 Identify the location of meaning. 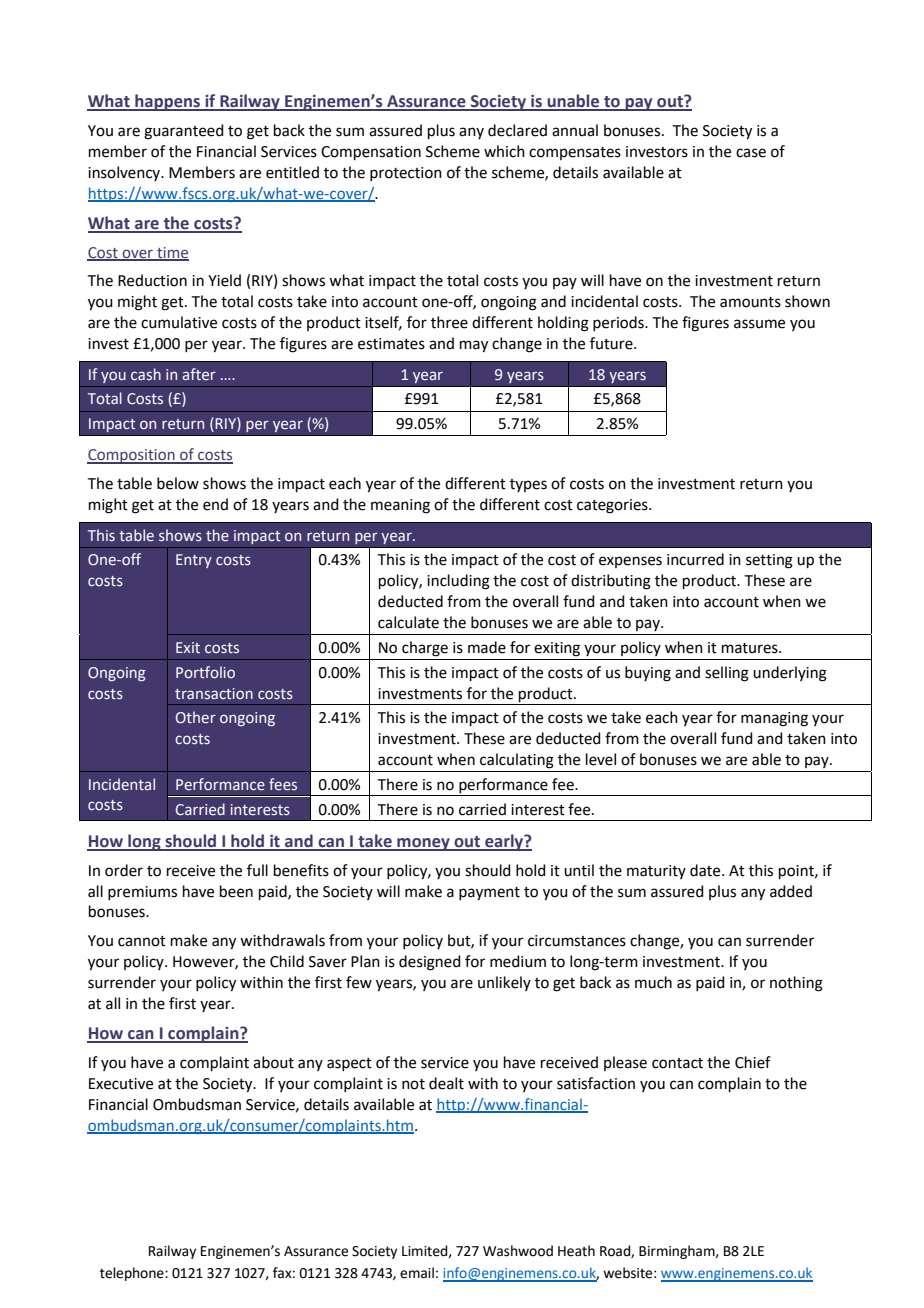
(400, 506).
